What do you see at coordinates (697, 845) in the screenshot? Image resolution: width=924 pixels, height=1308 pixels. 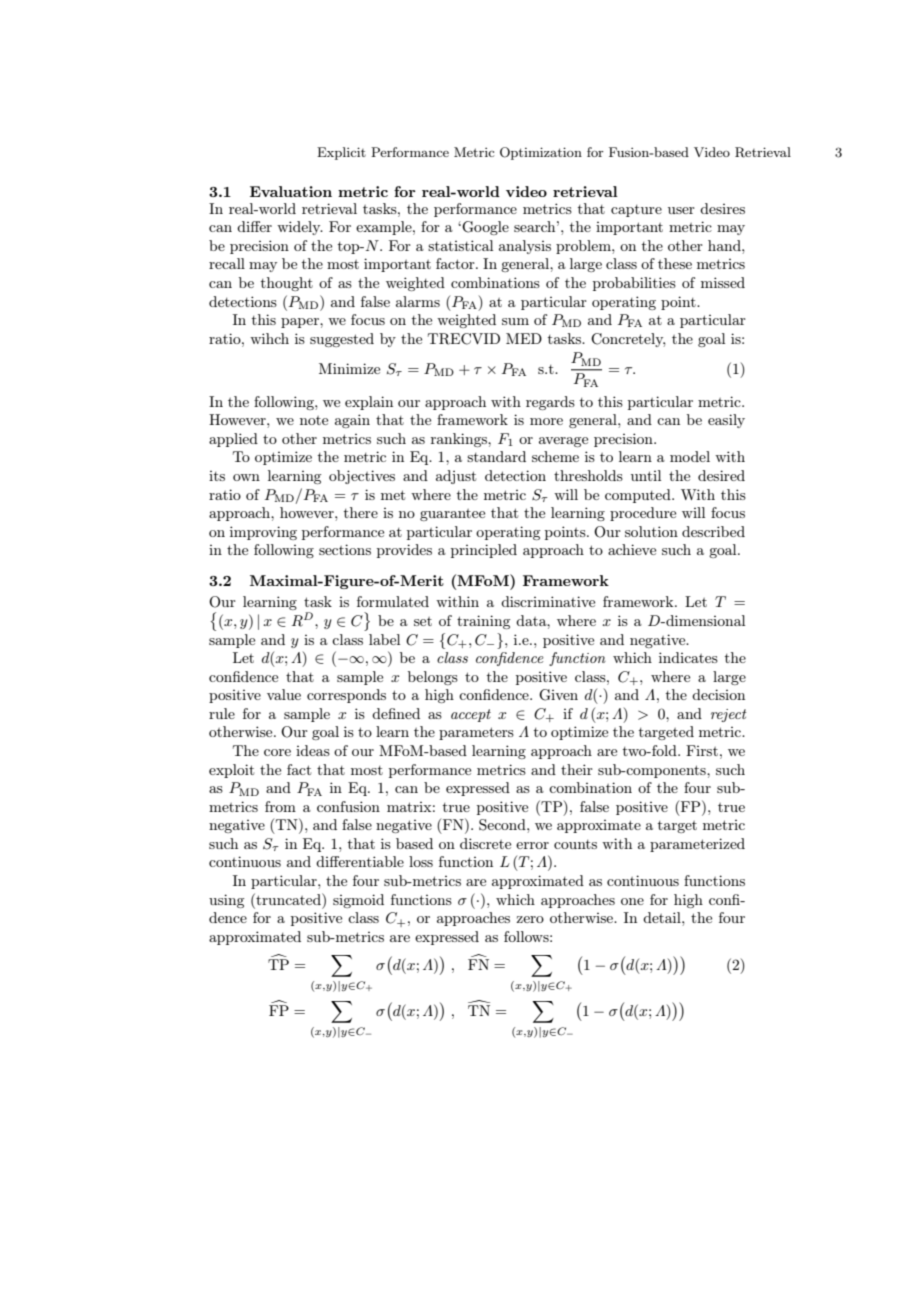 I see `parameterized` at bounding box center [697, 845].
